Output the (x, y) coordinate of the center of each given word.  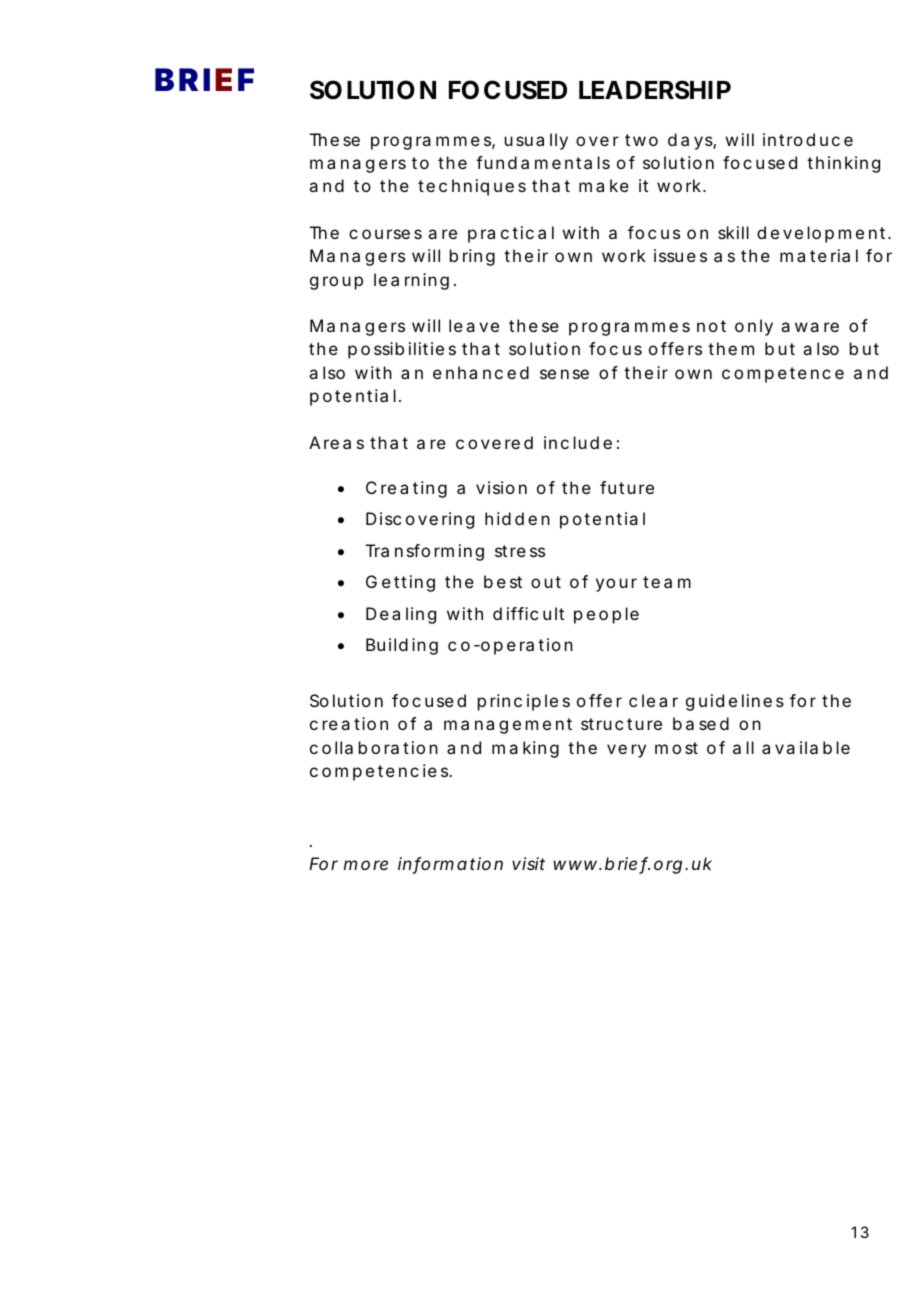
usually (536, 141)
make (604, 185)
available (806, 747)
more (366, 865)
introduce (808, 139)
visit (528, 863)
